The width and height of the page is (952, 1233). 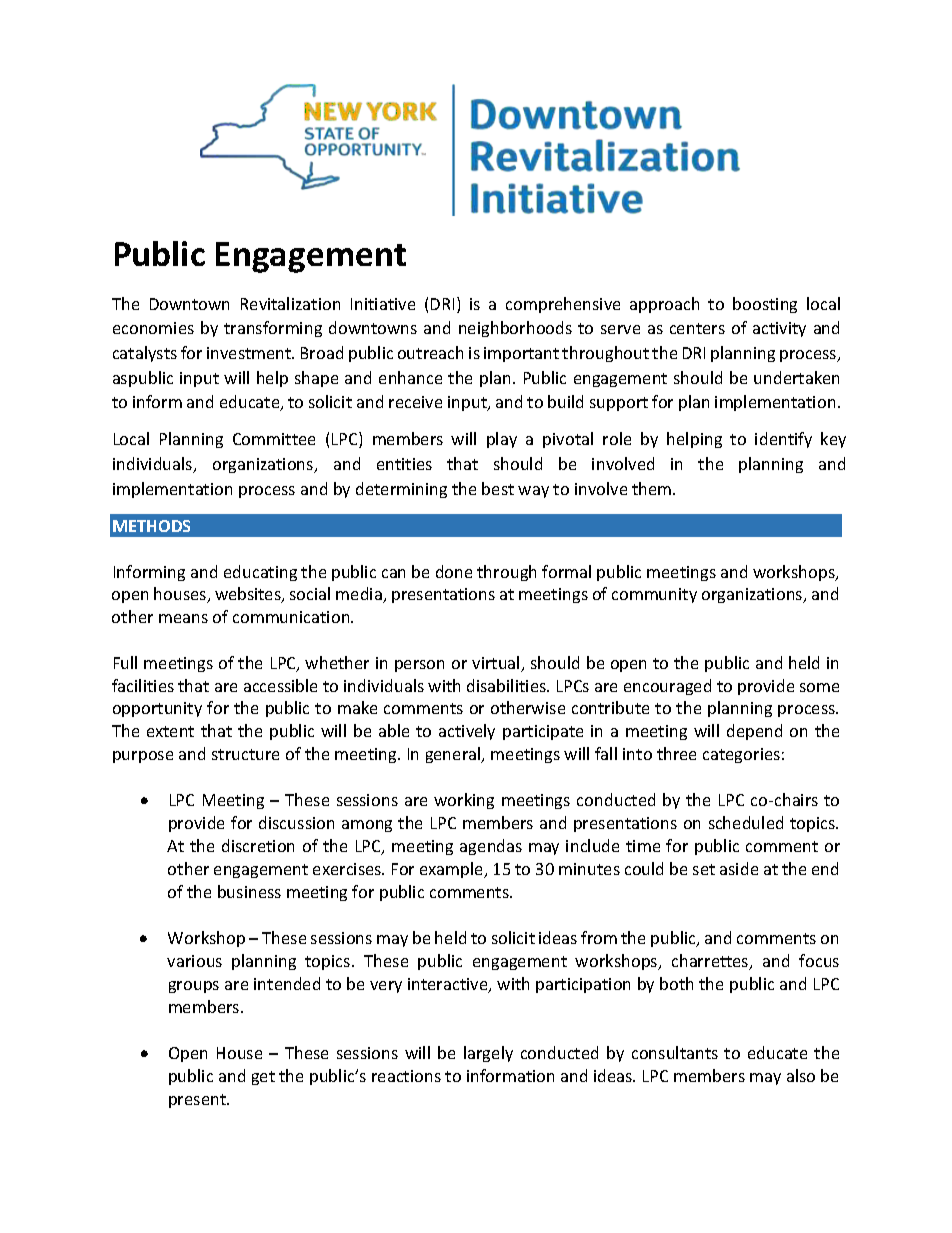 What do you see at coordinates (157, 709) in the page?
I see `opportunity` at bounding box center [157, 709].
